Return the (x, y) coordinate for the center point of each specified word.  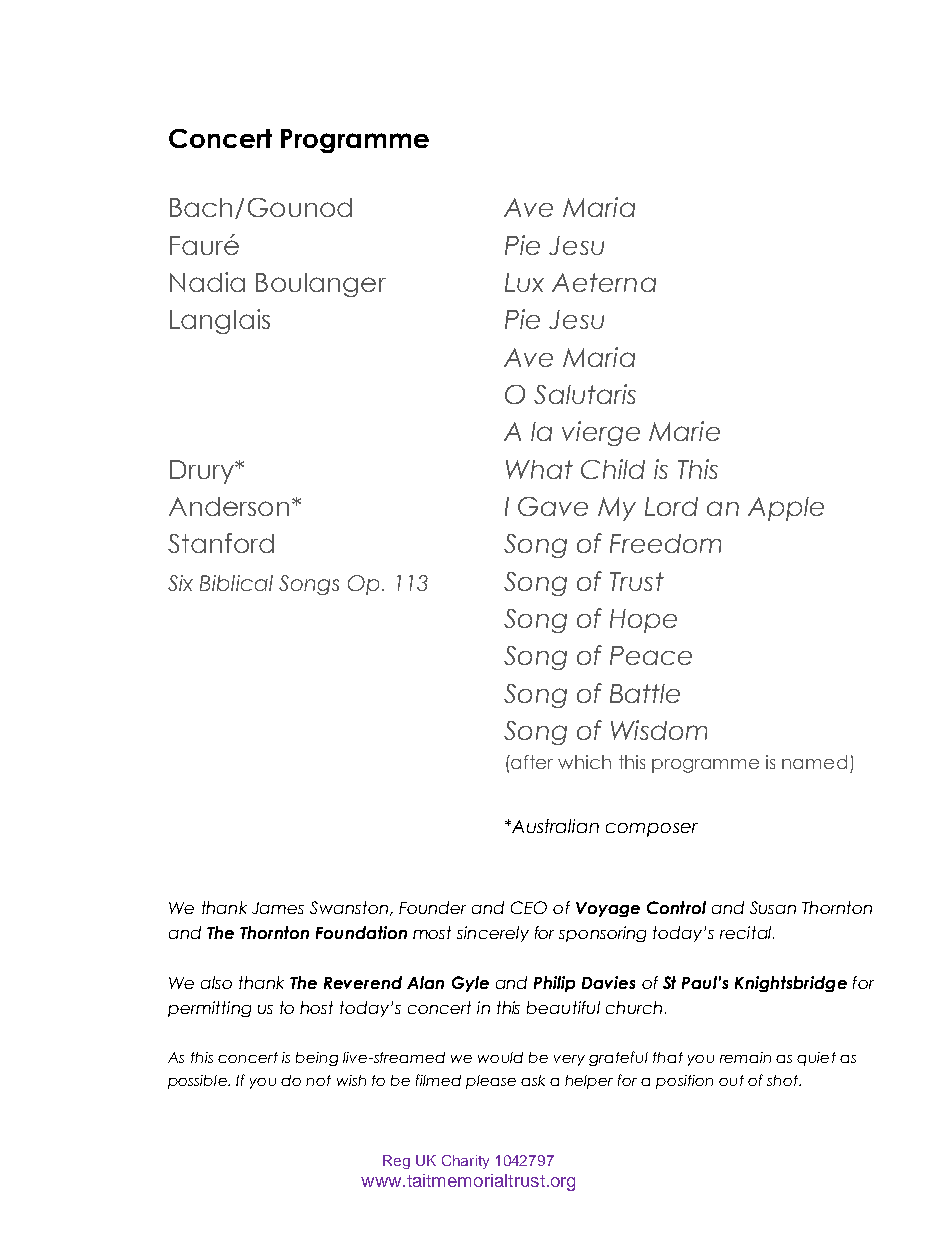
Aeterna (604, 282)
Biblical (236, 583)
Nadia (207, 282)
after (531, 762)
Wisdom (659, 730)
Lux (524, 282)
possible (198, 1082)
